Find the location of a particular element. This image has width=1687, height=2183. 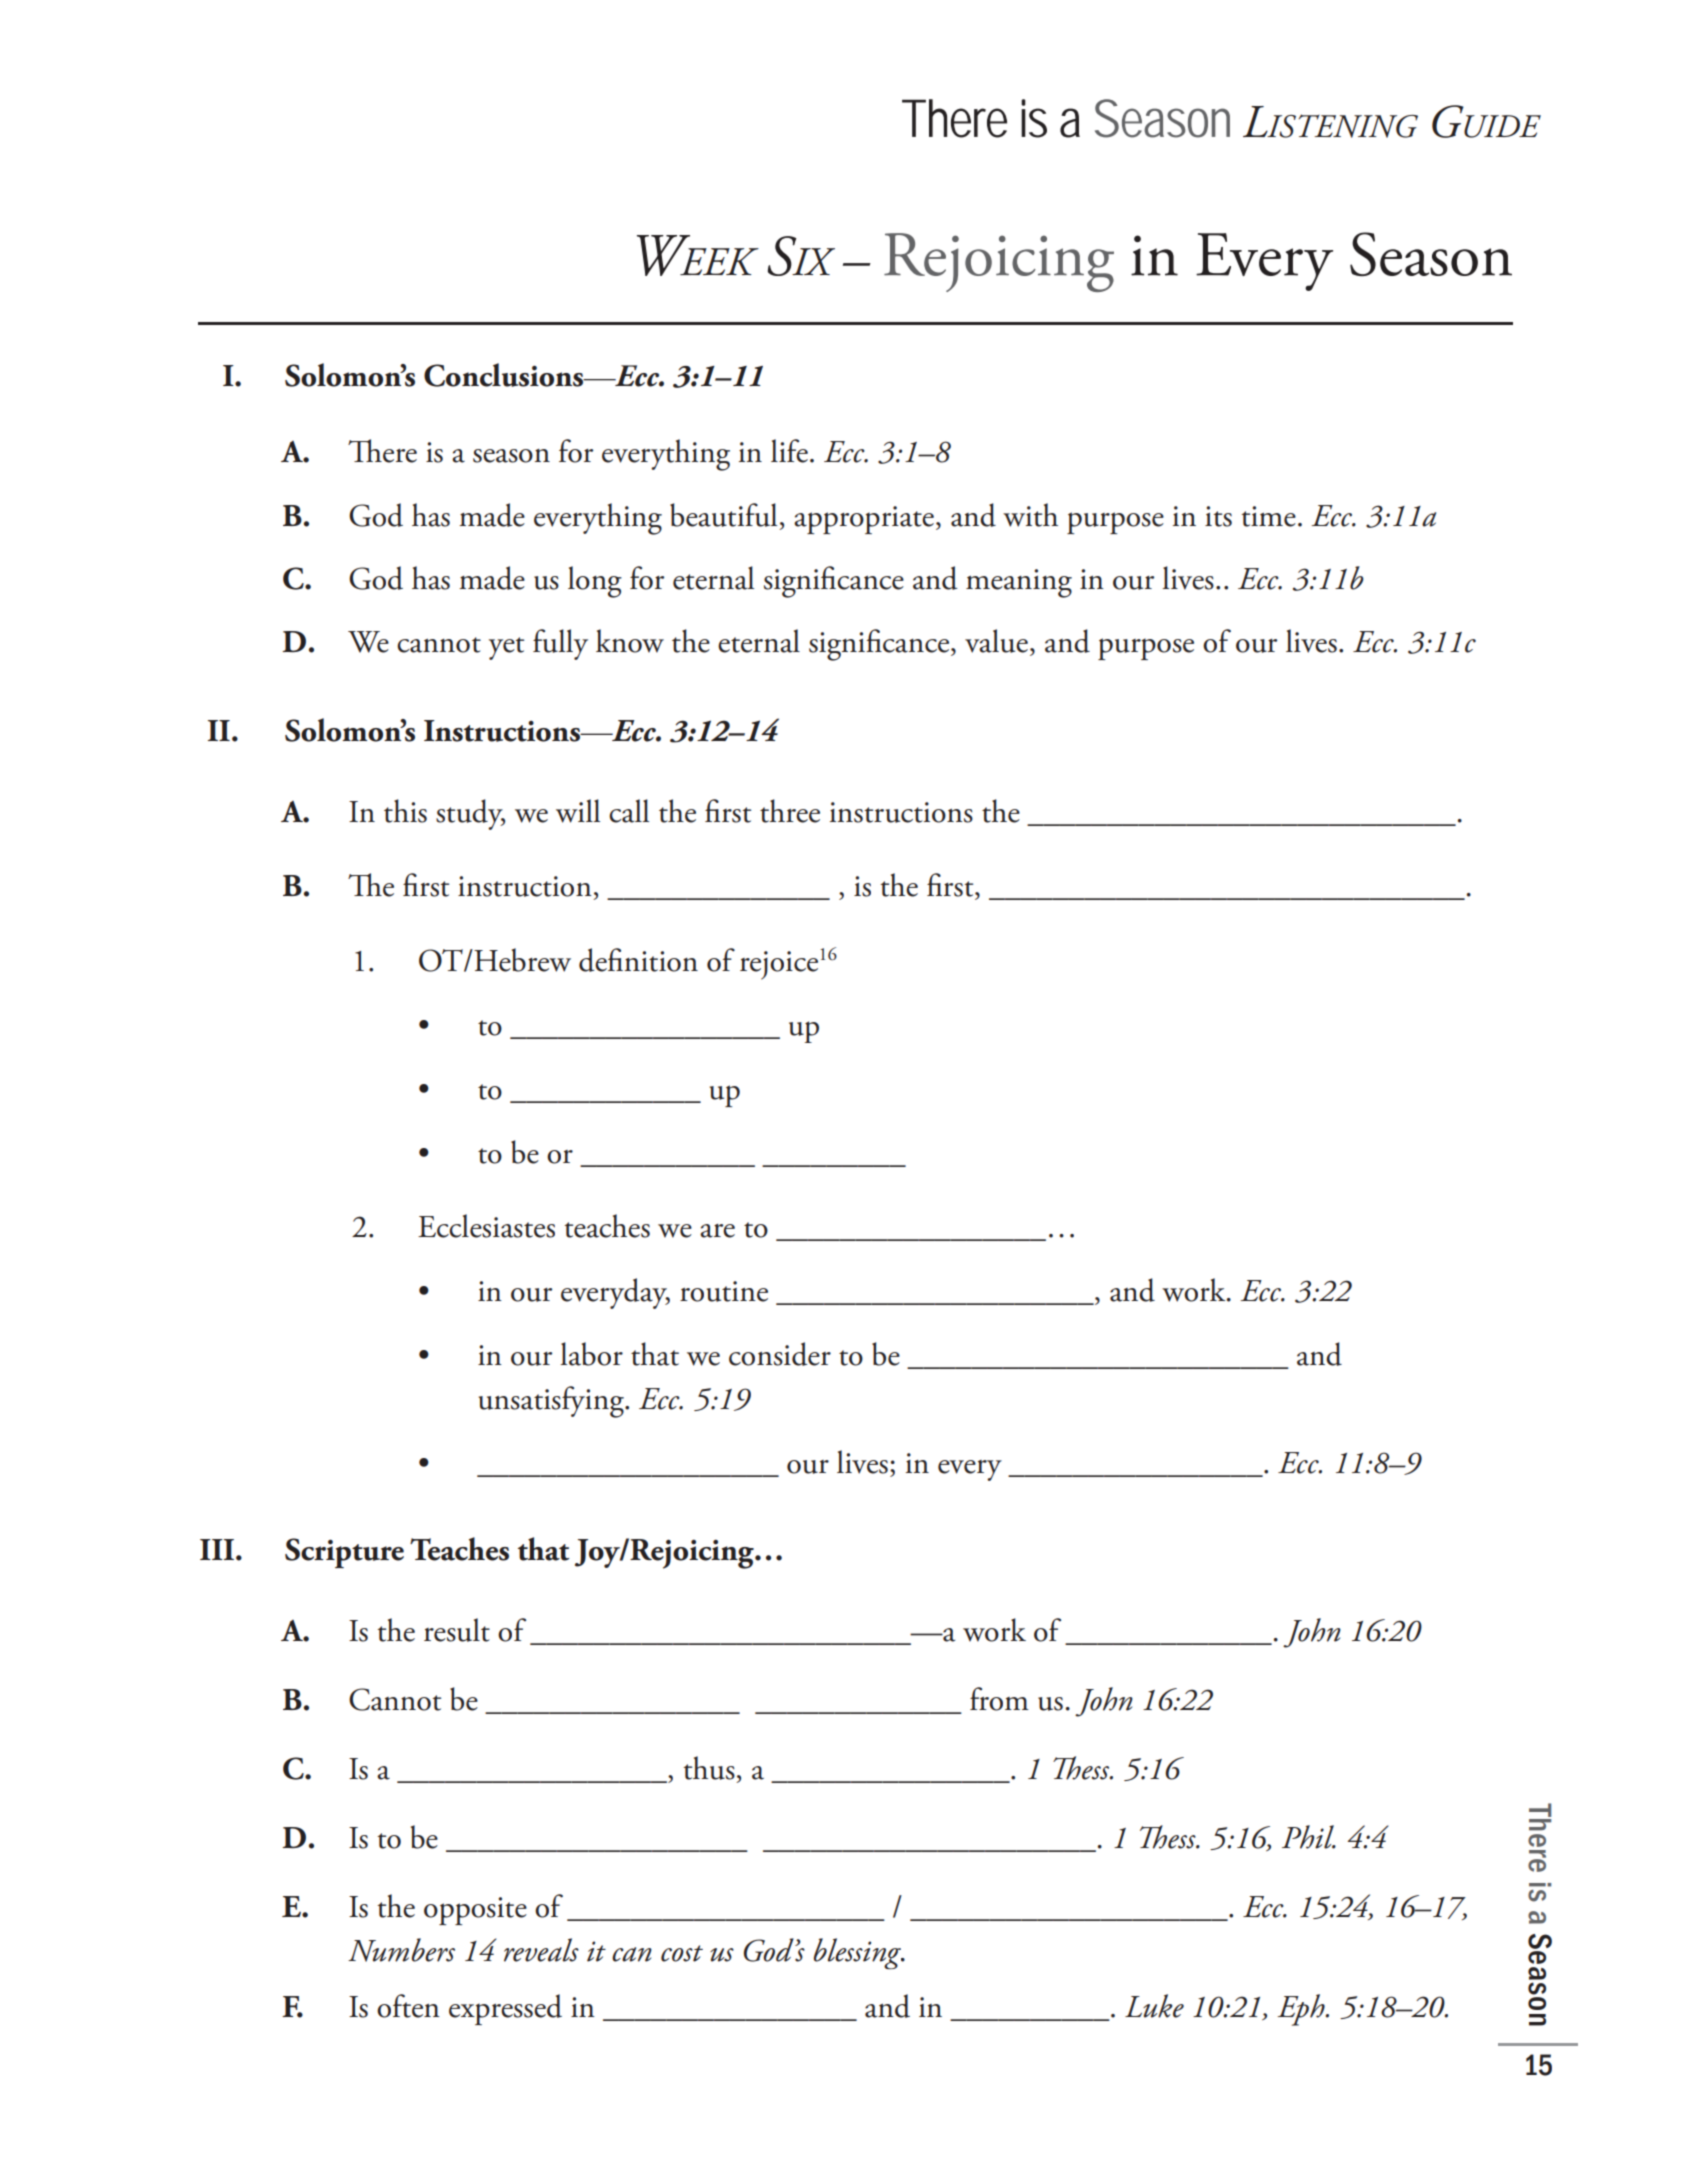

blessing is located at coordinates (858, 1953).
